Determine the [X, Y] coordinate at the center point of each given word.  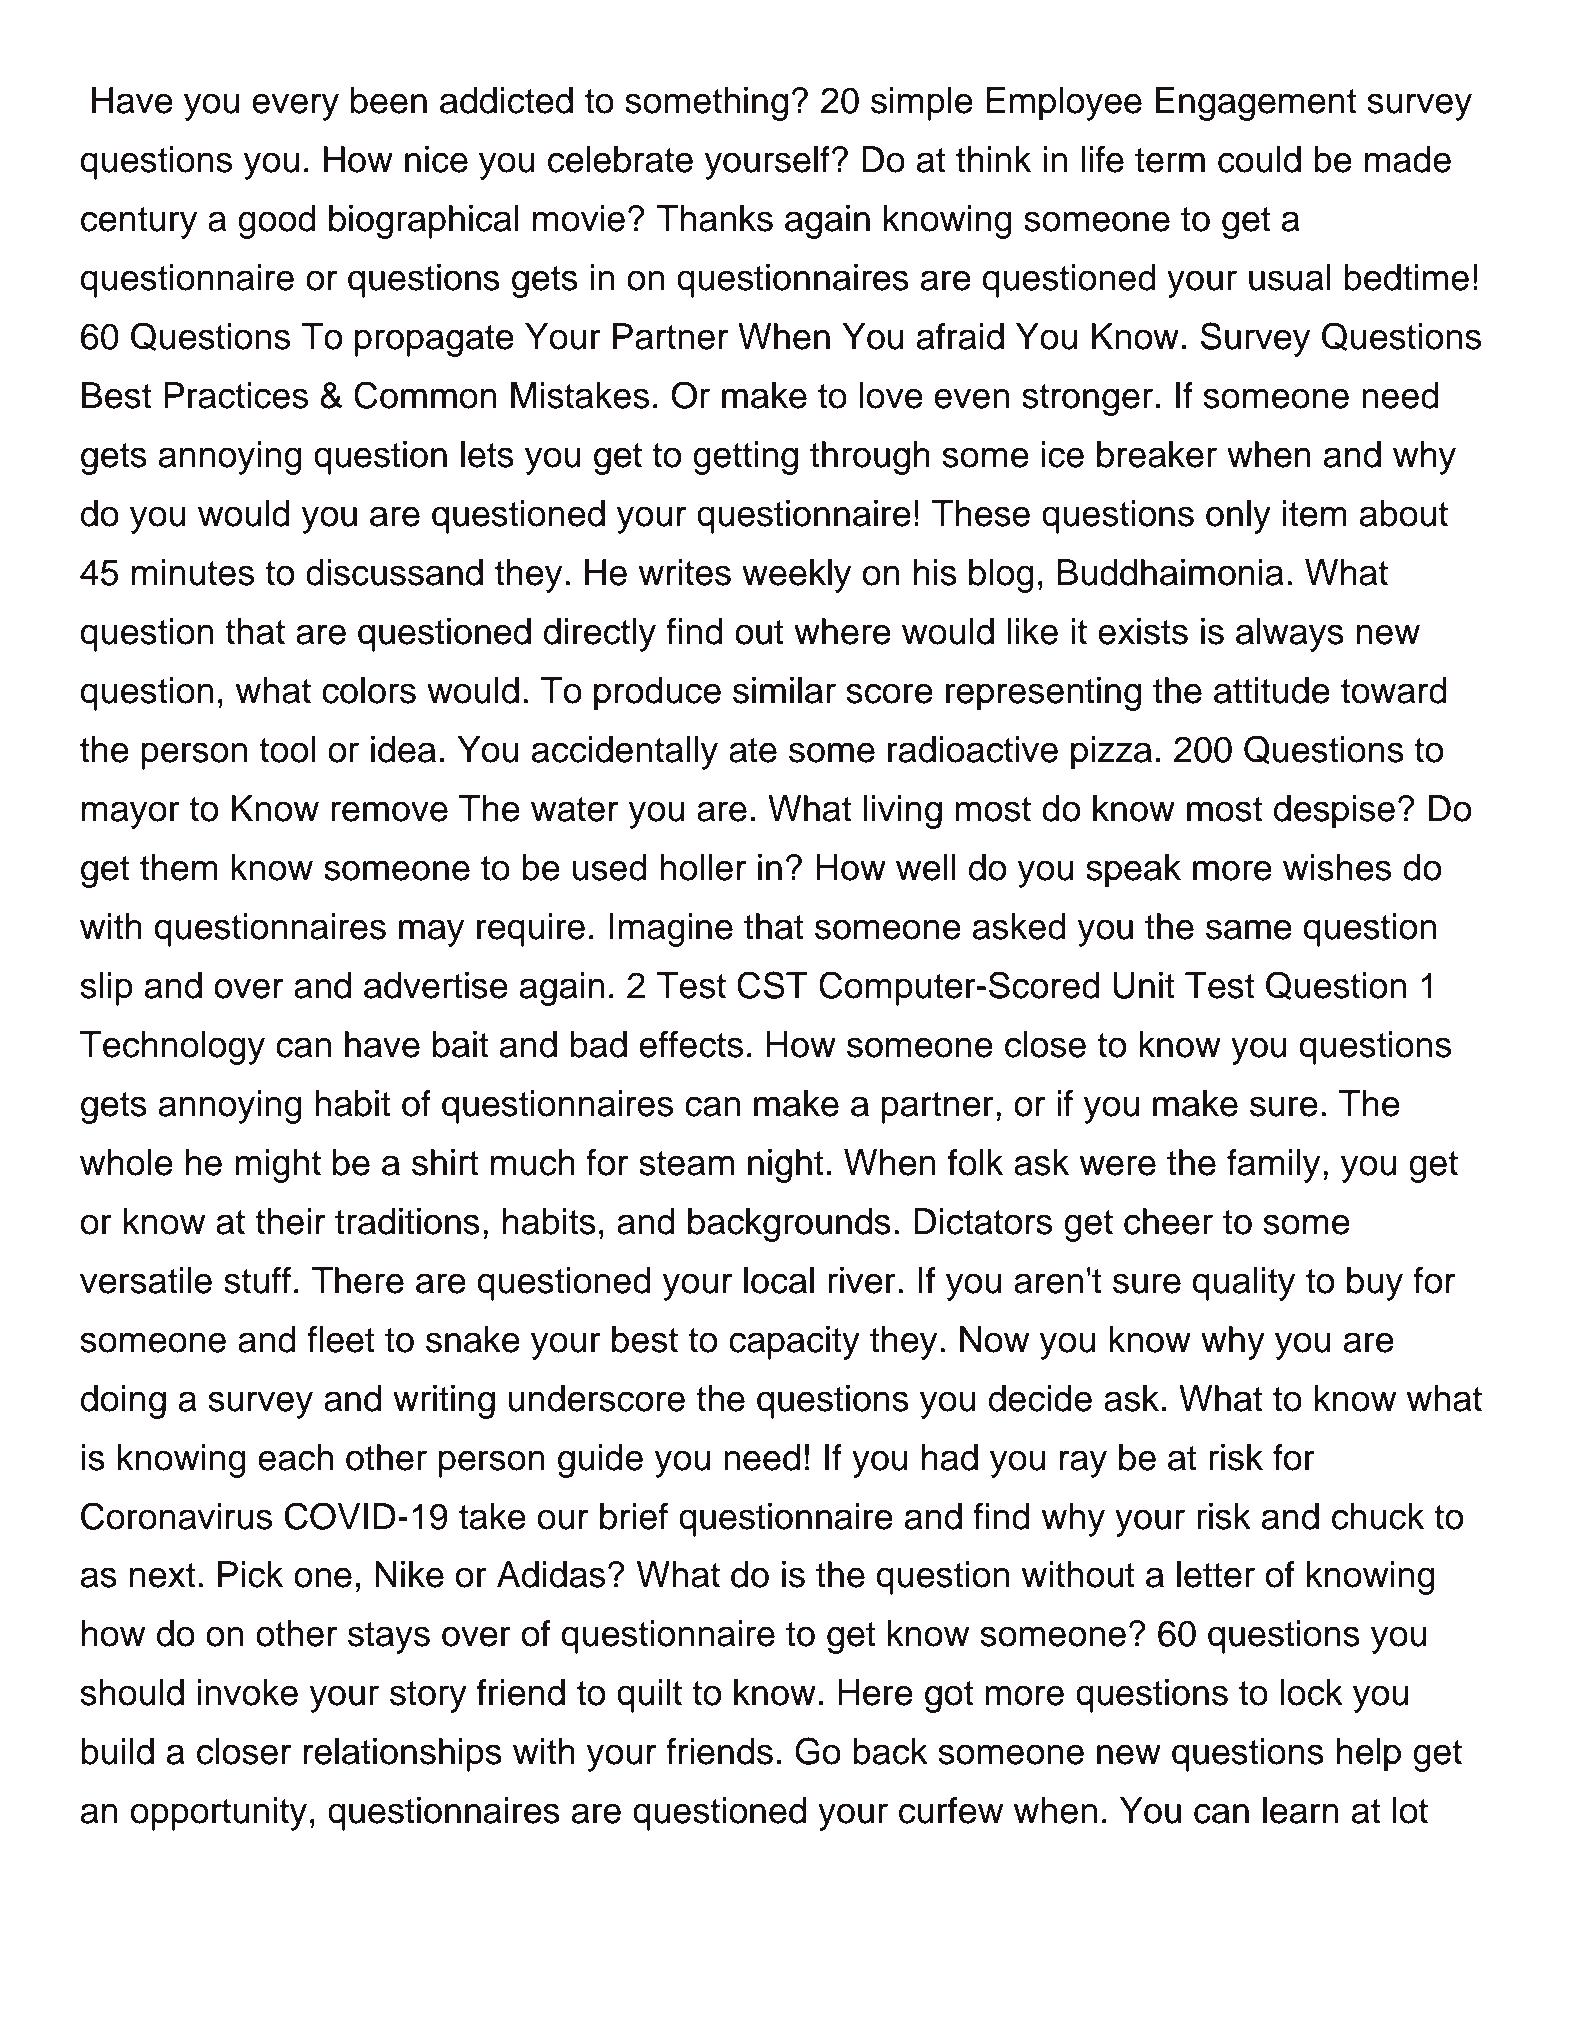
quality [1243, 1284]
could [1259, 159]
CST [772, 985]
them [179, 867]
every [295, 107]
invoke [248, 1692]
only [1238, 517]
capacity [794, 1343]
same [1249, 929]
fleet [341, 1339]
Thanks [714, 218]
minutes [193, 572]
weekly [796, 576]
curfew [951, 1810]
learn [1301, 1810]
